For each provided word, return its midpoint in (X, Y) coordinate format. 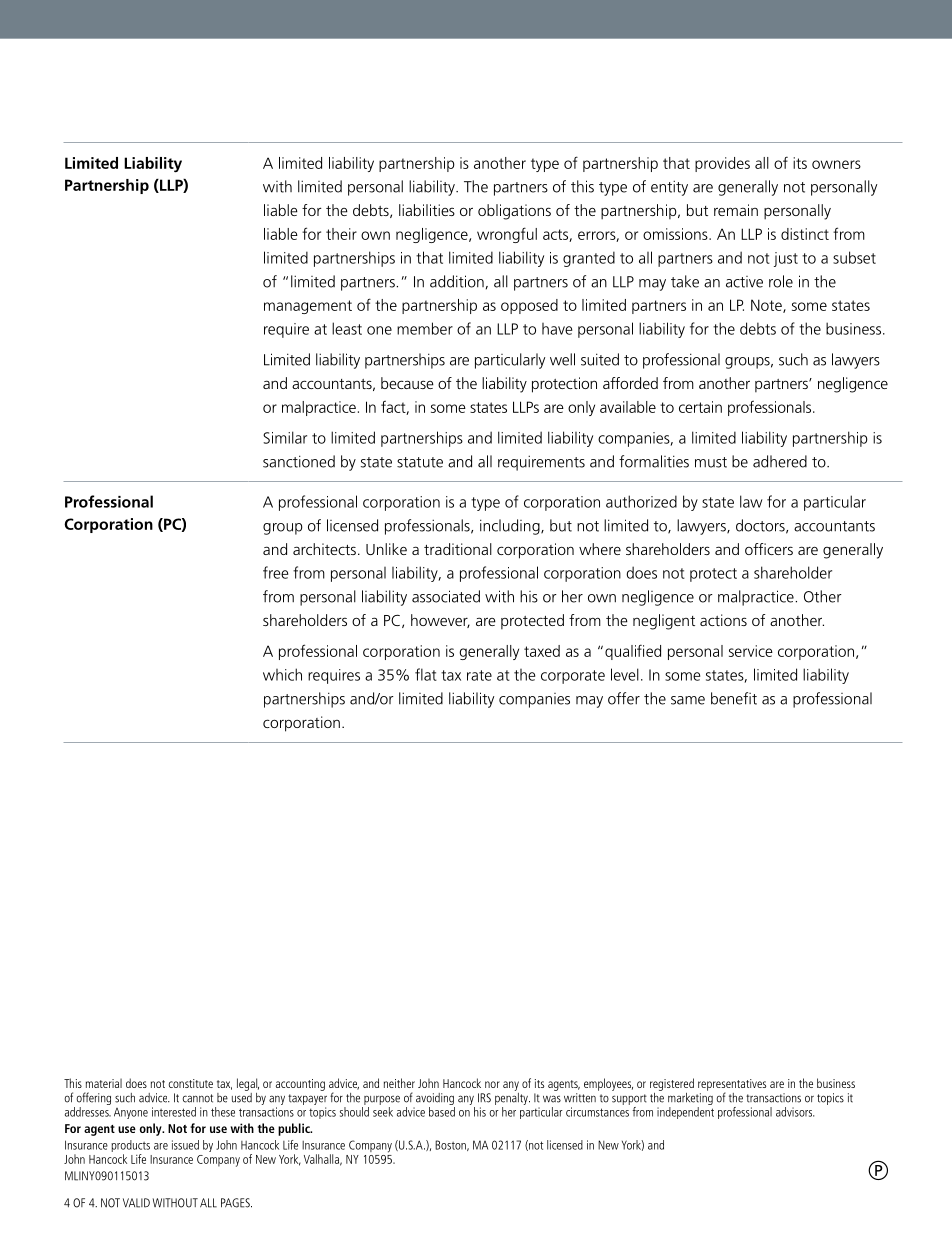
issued (185, 1145)
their (341, 234)
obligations (514, 212)
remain (736, 210)
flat (426, 674)
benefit (734, 698)
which (282, 674)
